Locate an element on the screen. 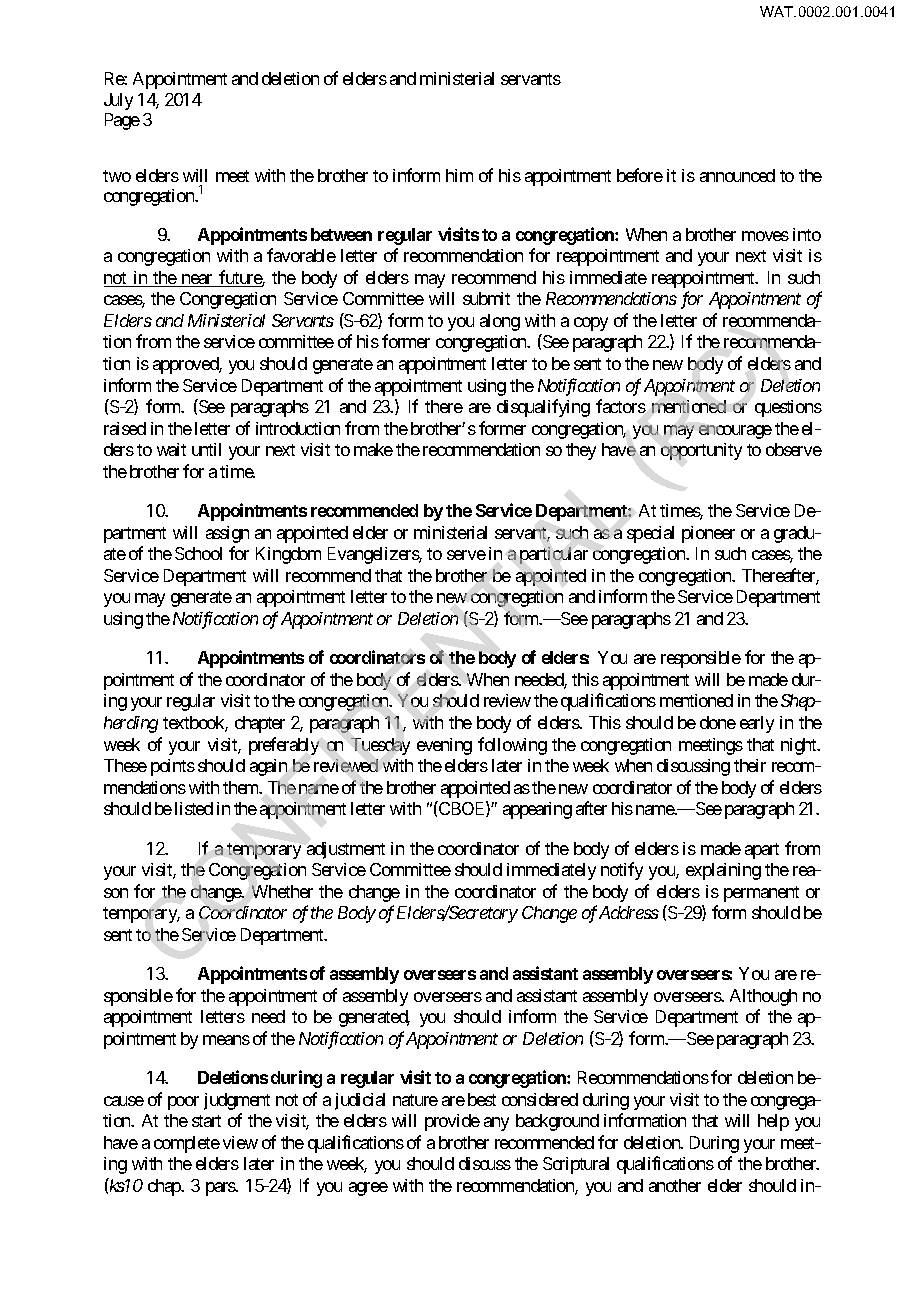 This screenshot has width=924, height=1291. encourage is located at coordinates (735, 432).
